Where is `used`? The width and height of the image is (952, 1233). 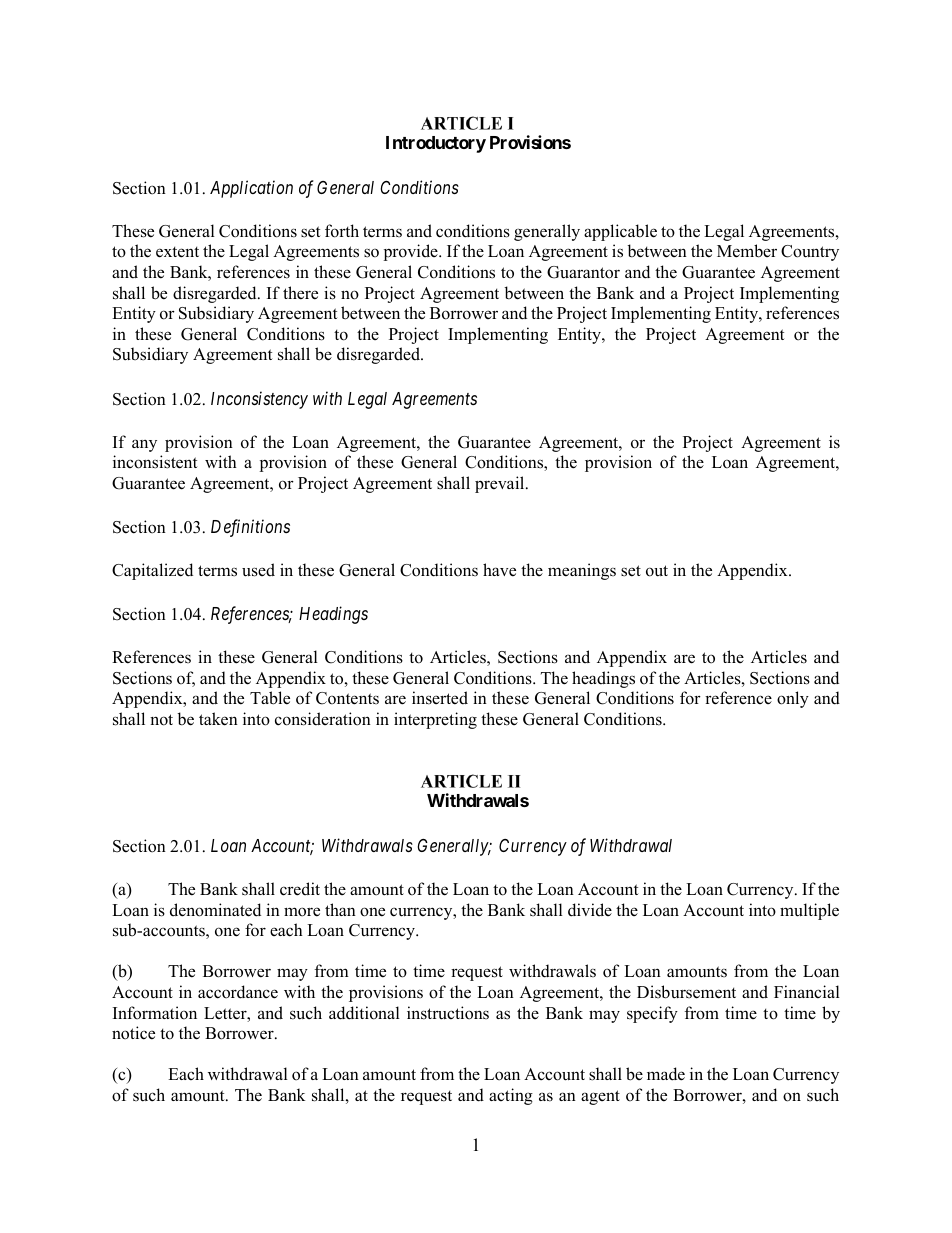
used is located at coordinates (258, 570).
